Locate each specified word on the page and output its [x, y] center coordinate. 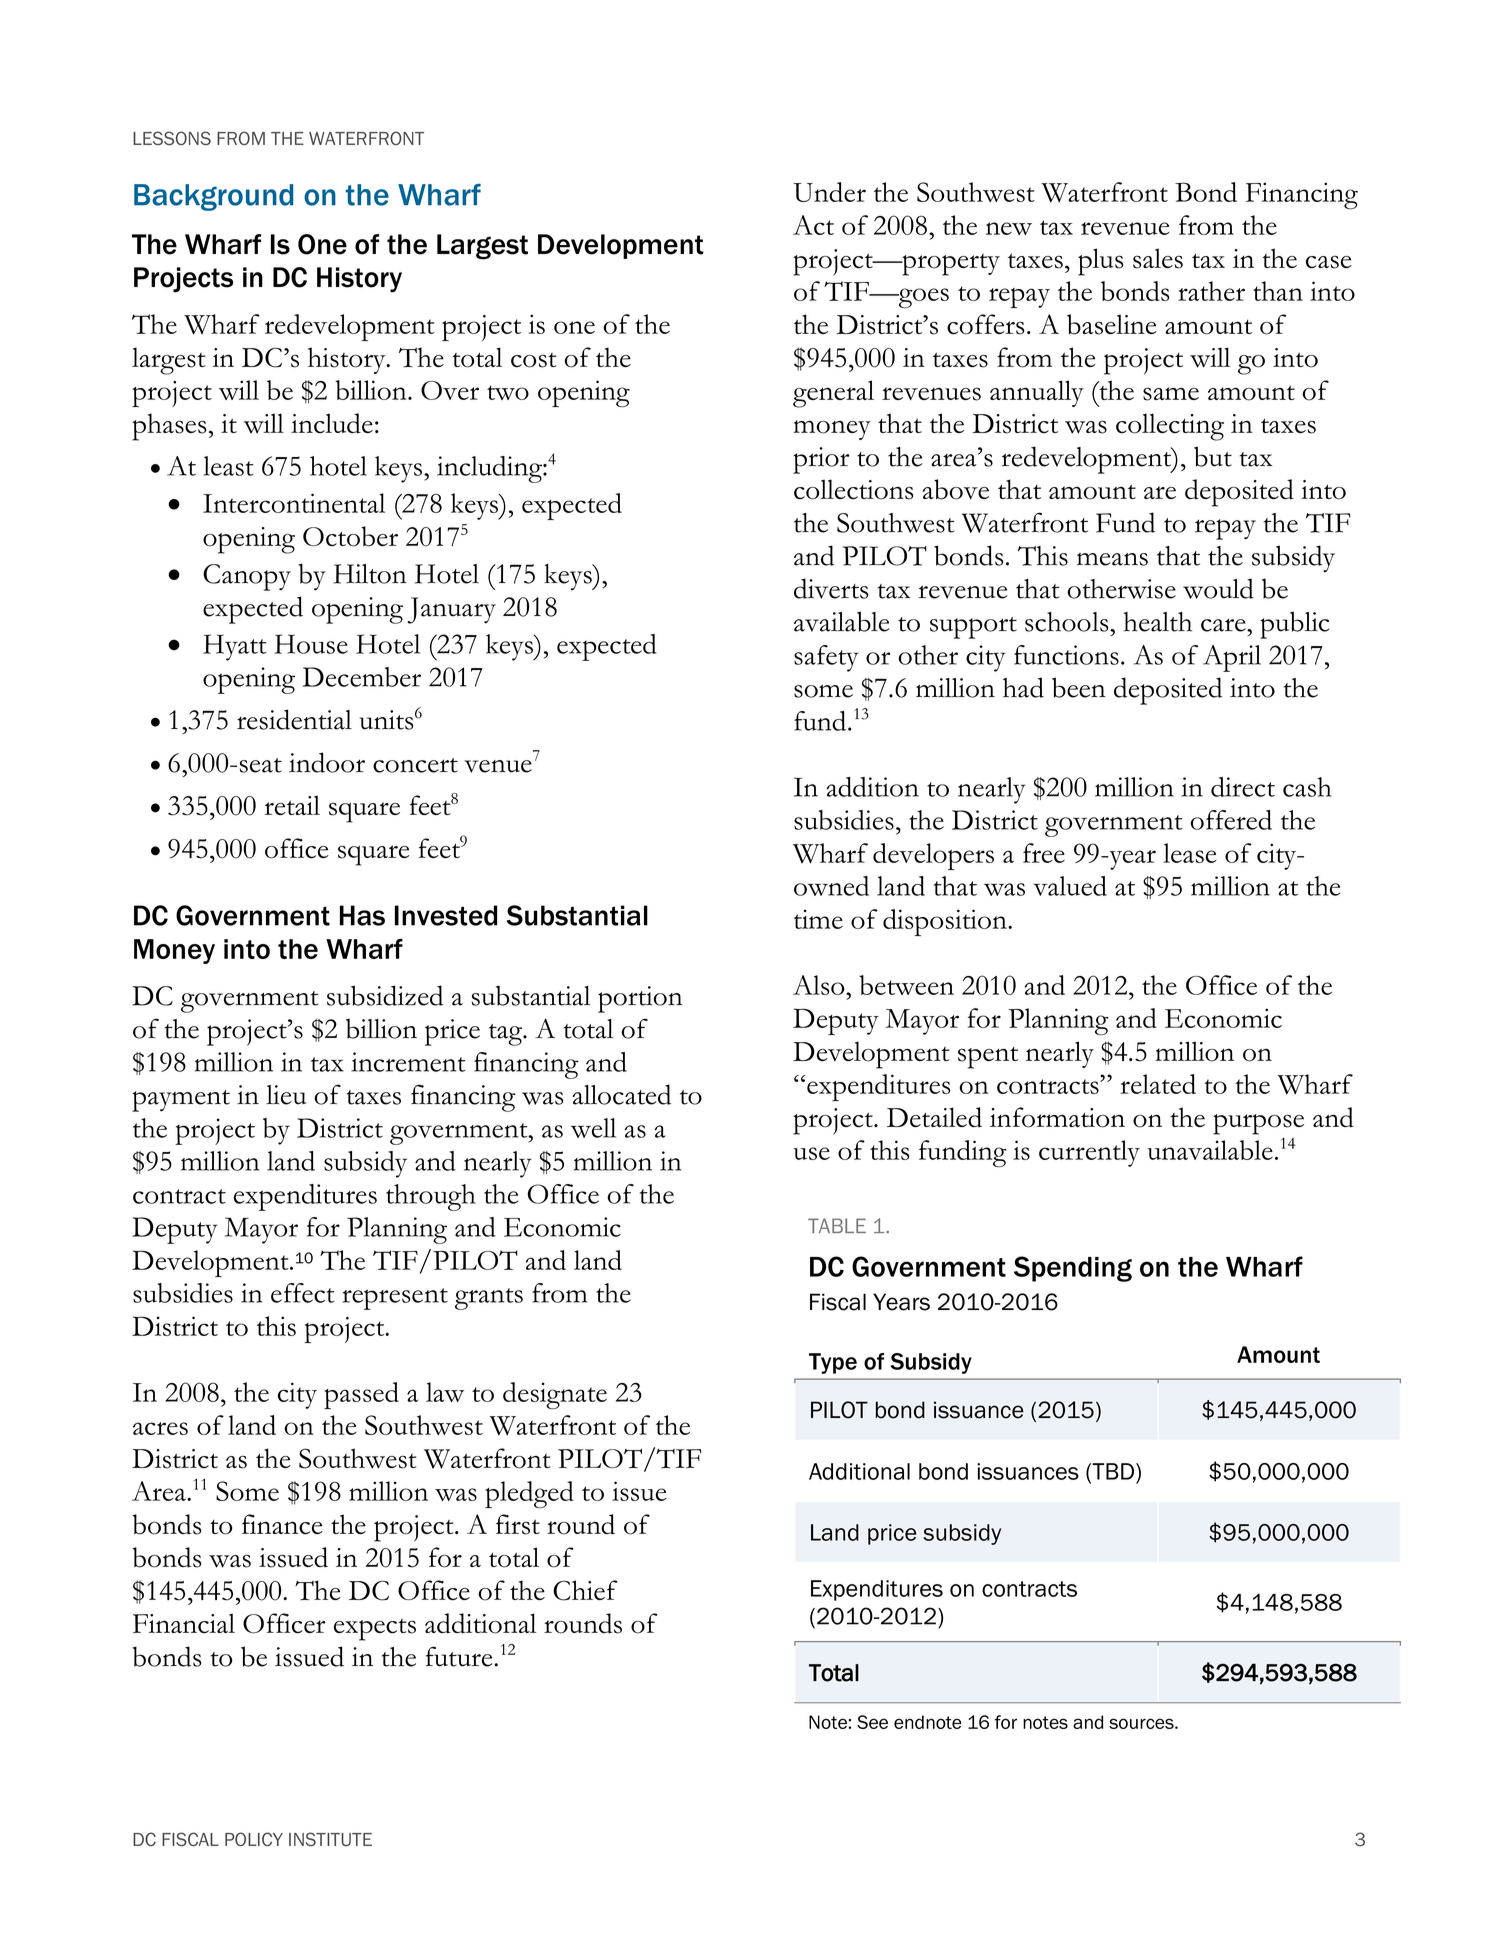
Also [820, 985]
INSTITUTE [330, 1839]
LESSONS [172, 138]
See [872, 1722]
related [1158, 1084]
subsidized [385, 995]
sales [1158, 258]
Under [829, 192]
